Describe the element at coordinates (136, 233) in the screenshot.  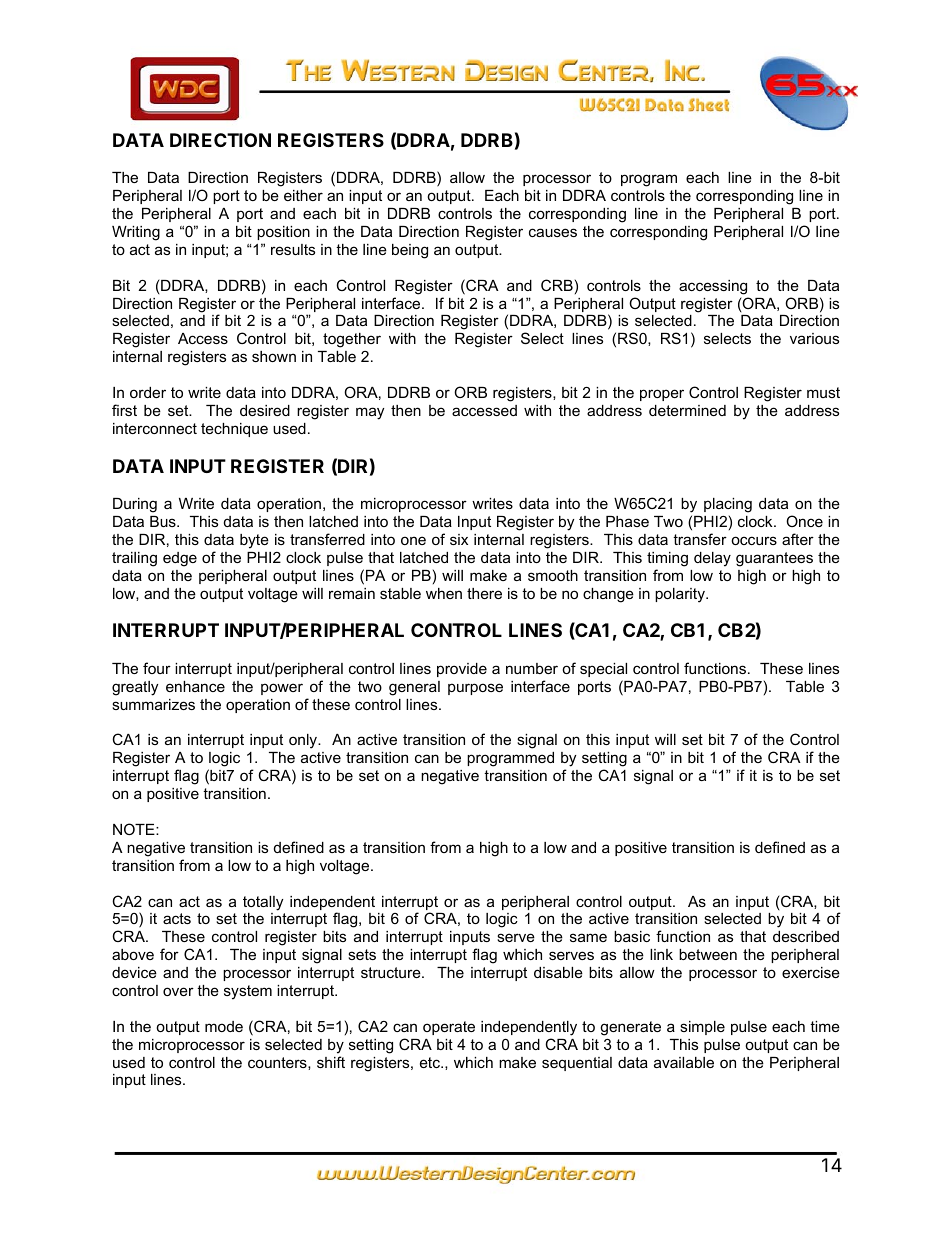
I see `Writing` at that location.
